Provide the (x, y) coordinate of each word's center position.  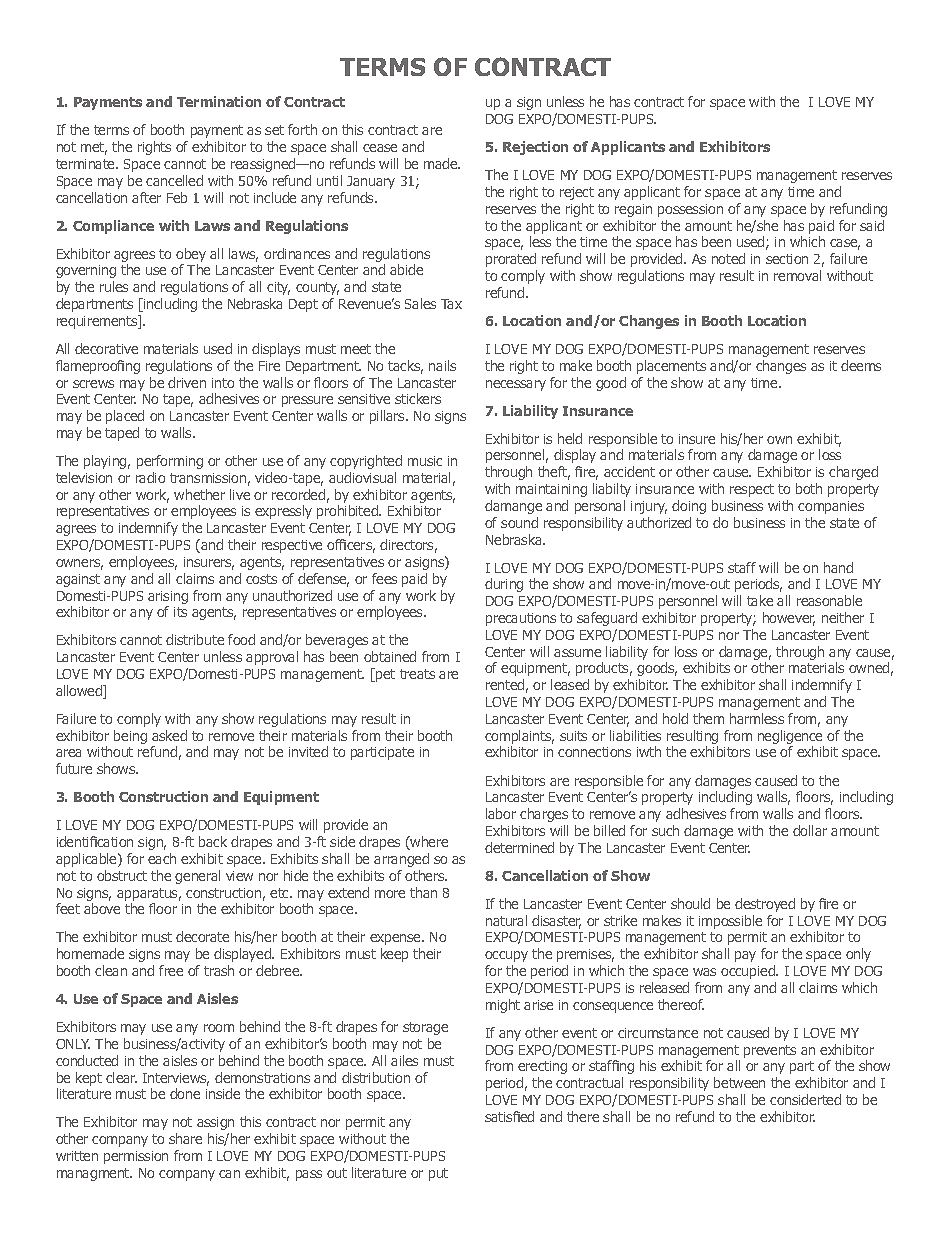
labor (501, 813)
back (213, 841)
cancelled (174, 180)
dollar (810, 830)
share (185, 1138)
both (809, 488)
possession (690, 210)
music (425, 461)
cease (380, 148)
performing (170, 462)
